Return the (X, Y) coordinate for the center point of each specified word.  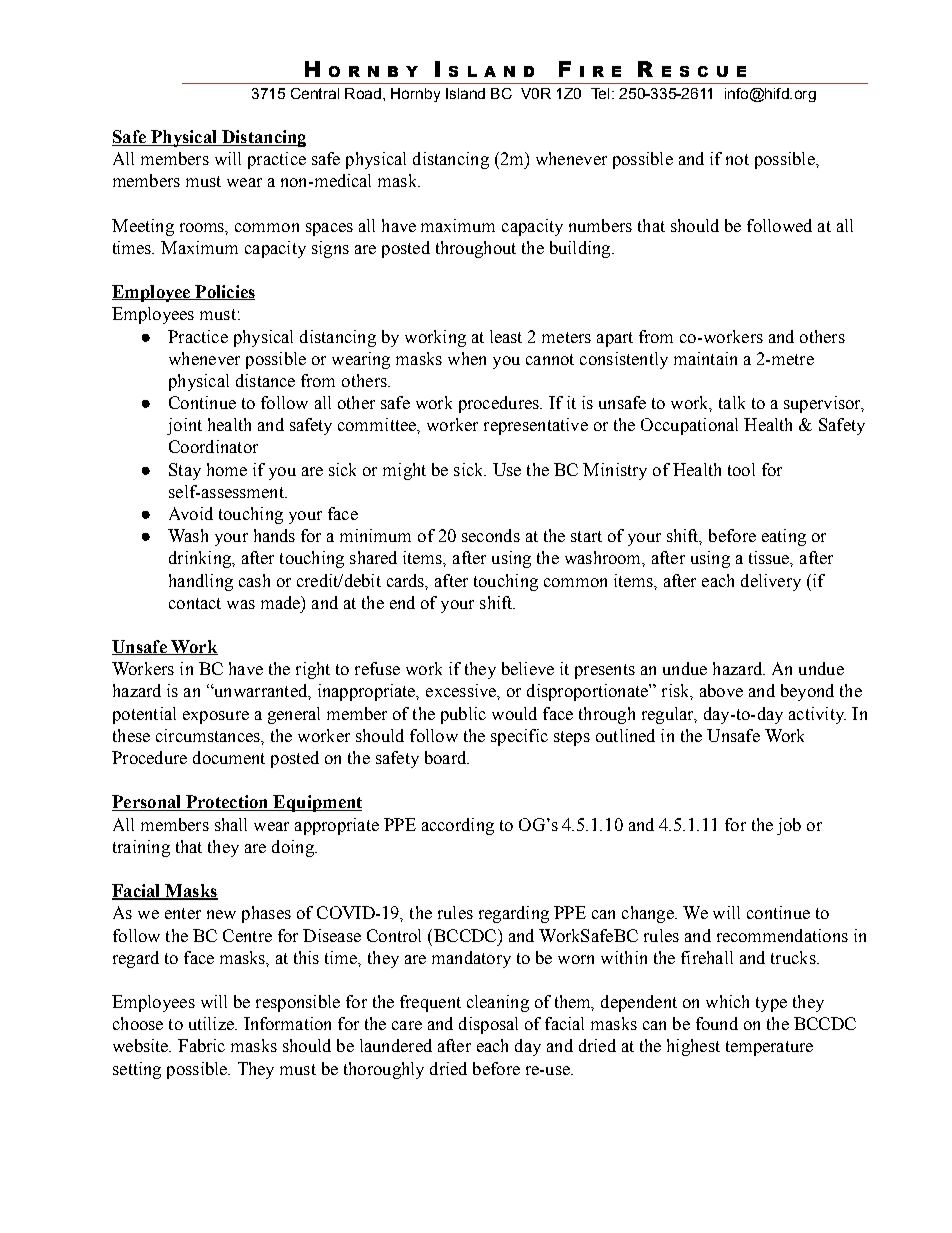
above (721, 690)
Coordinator (213, 446)
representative (536, 426)
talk (732, 402)
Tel (600, 93)
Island (465, 93)
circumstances (209, 735)
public (463, 715)
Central (315, 93)
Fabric (201, 1045)
